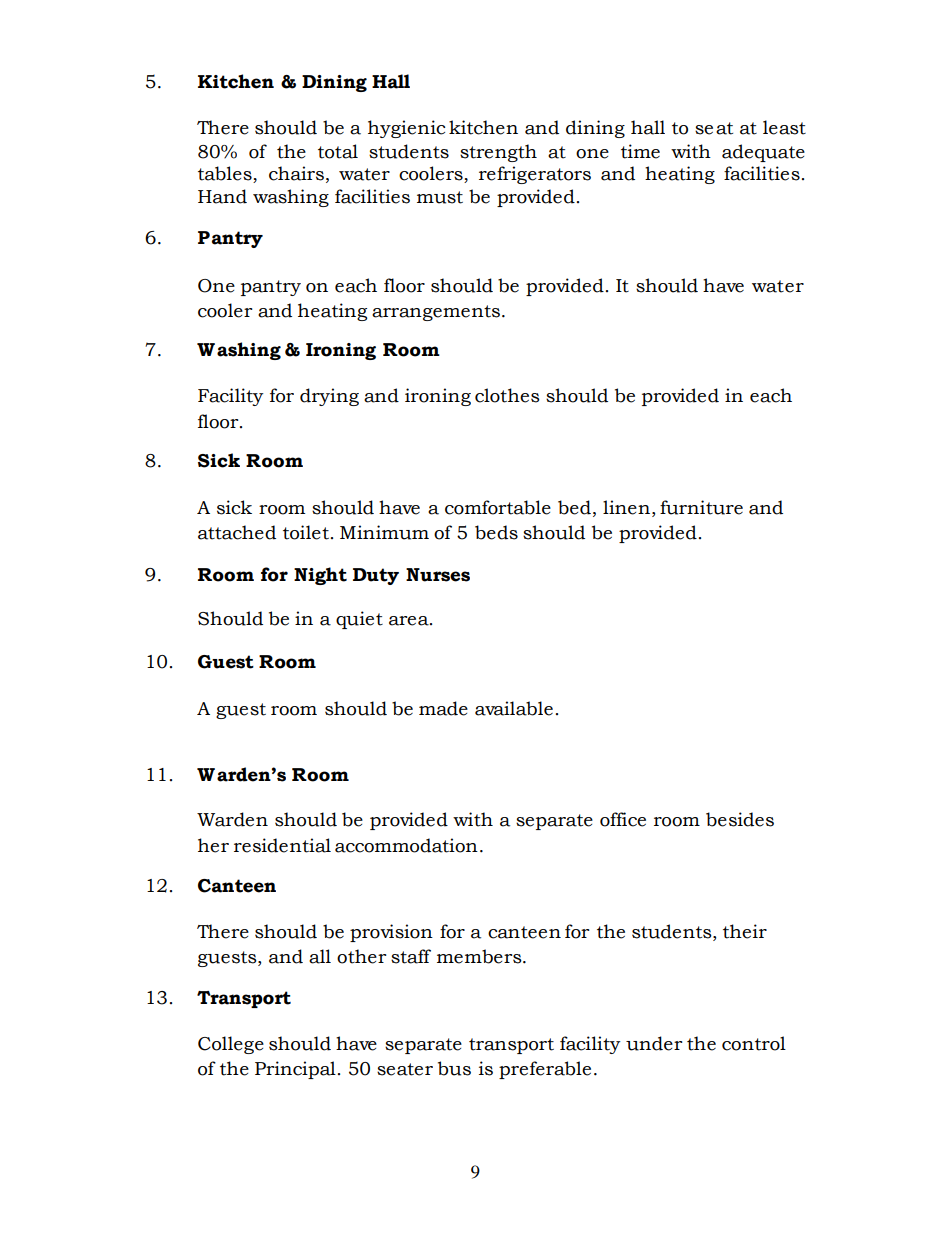  What do you see at coordinates (320, 576) in the screenshot?
I see `Night` at bounding box center [320, 576].
